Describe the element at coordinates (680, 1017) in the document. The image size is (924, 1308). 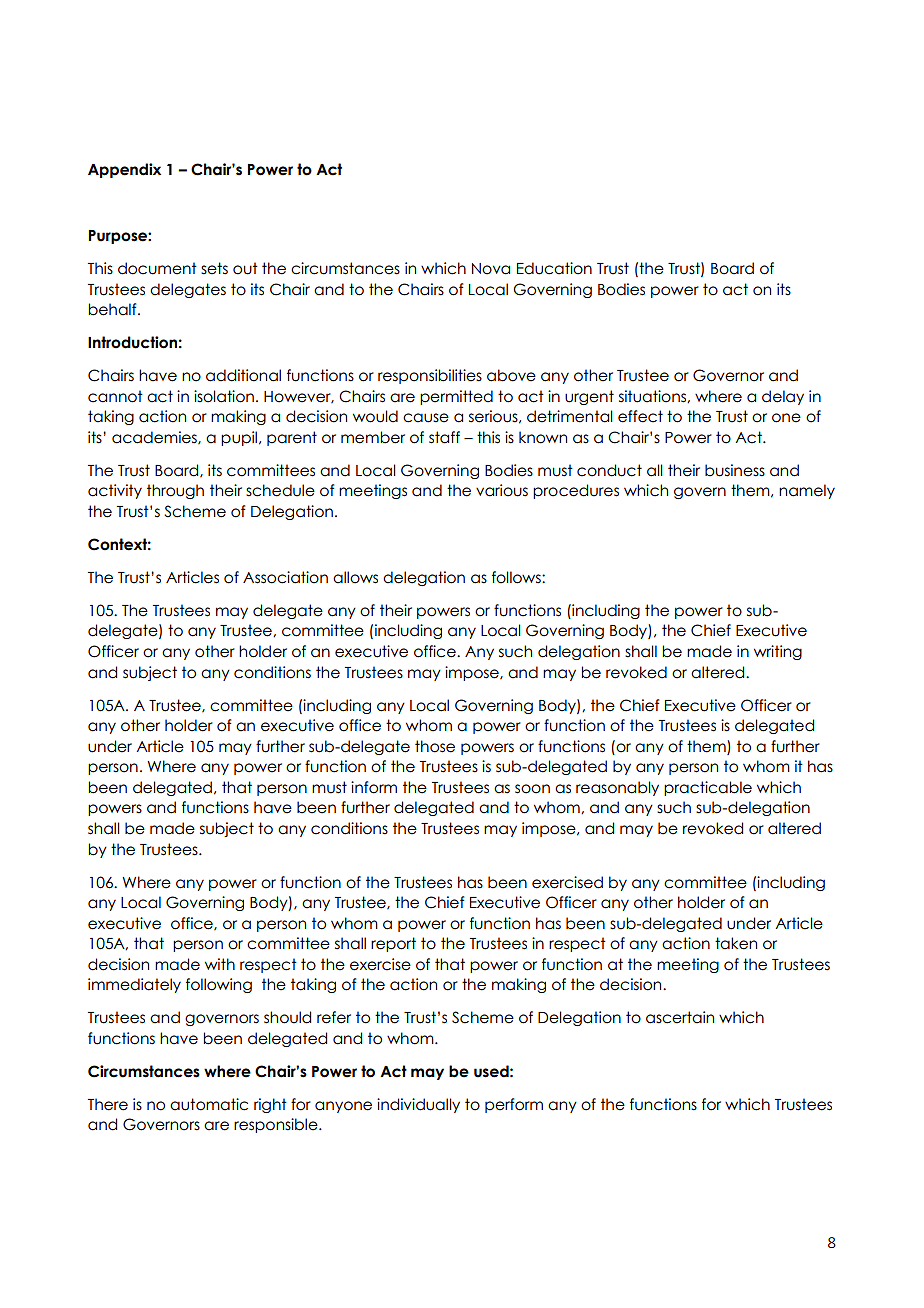
I see `ascertain` at that location.
